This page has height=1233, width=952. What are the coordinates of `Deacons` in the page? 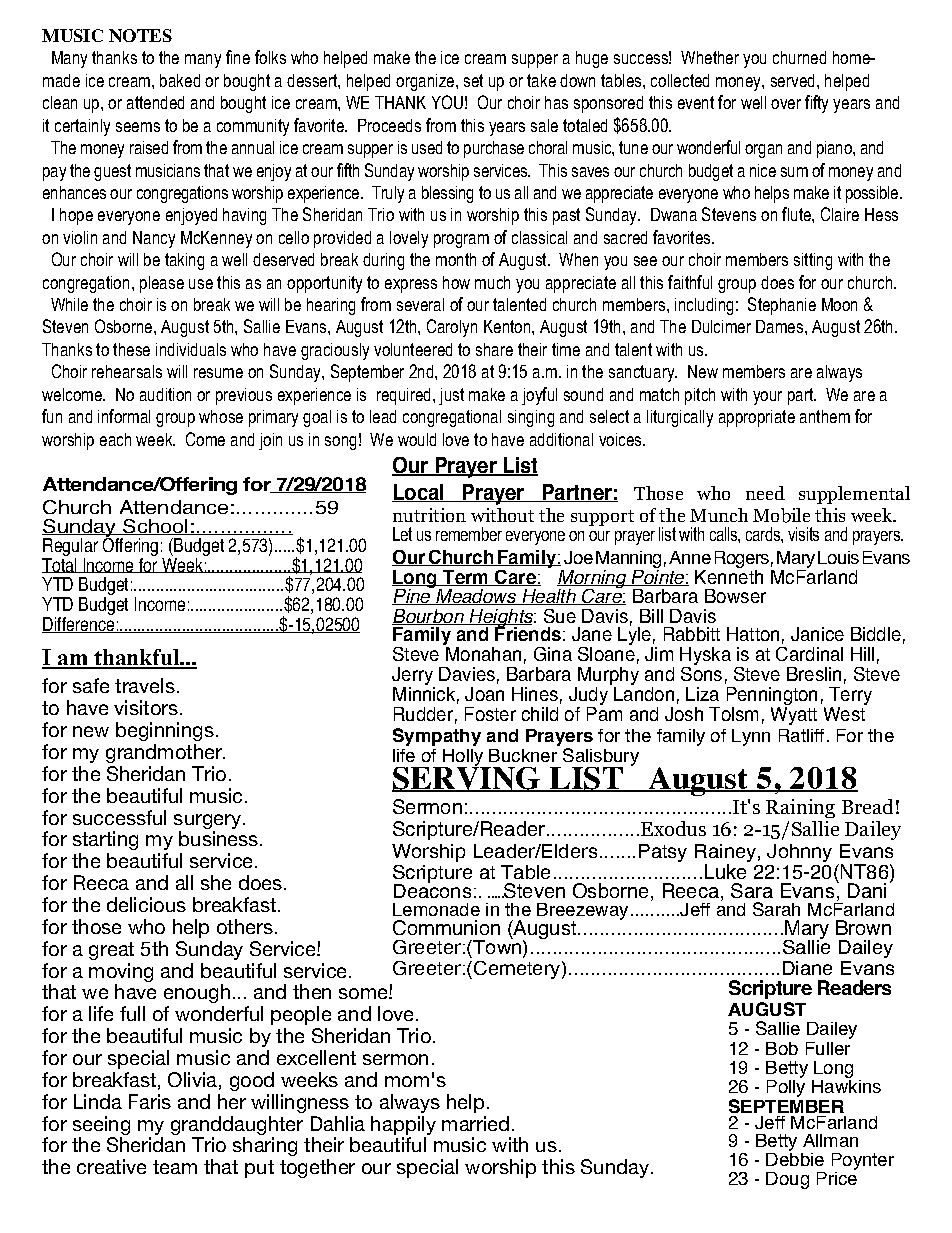 It's located at (432, 889).
